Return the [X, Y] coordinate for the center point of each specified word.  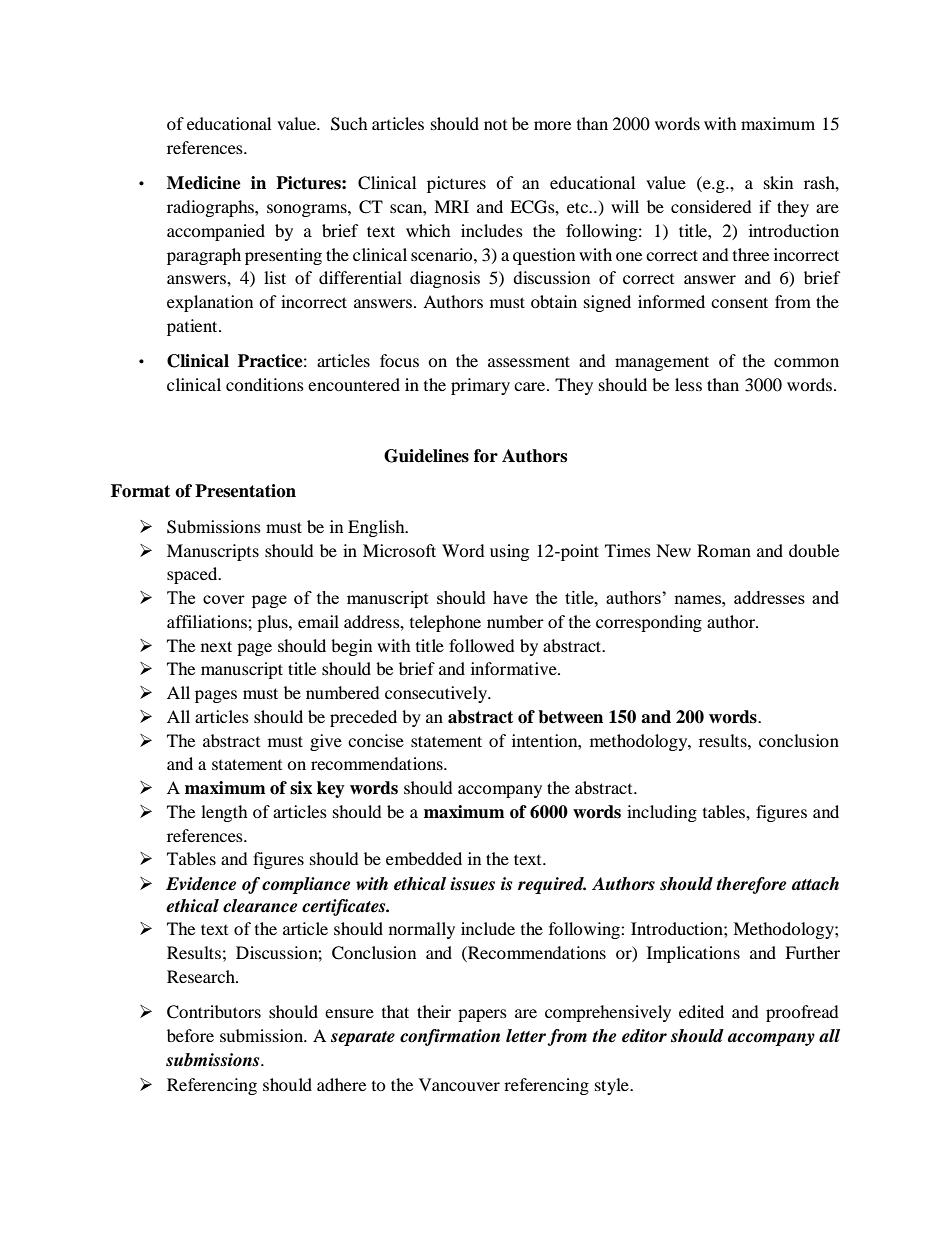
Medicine [204, 183]
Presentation [245, 491]
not [495, 125]
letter [526, 1036]
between [570, 717]
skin [778, 182]
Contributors [214, 1012]
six [301, 788]
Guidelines [426, 456]
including [662, 813]
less [688, 384]
